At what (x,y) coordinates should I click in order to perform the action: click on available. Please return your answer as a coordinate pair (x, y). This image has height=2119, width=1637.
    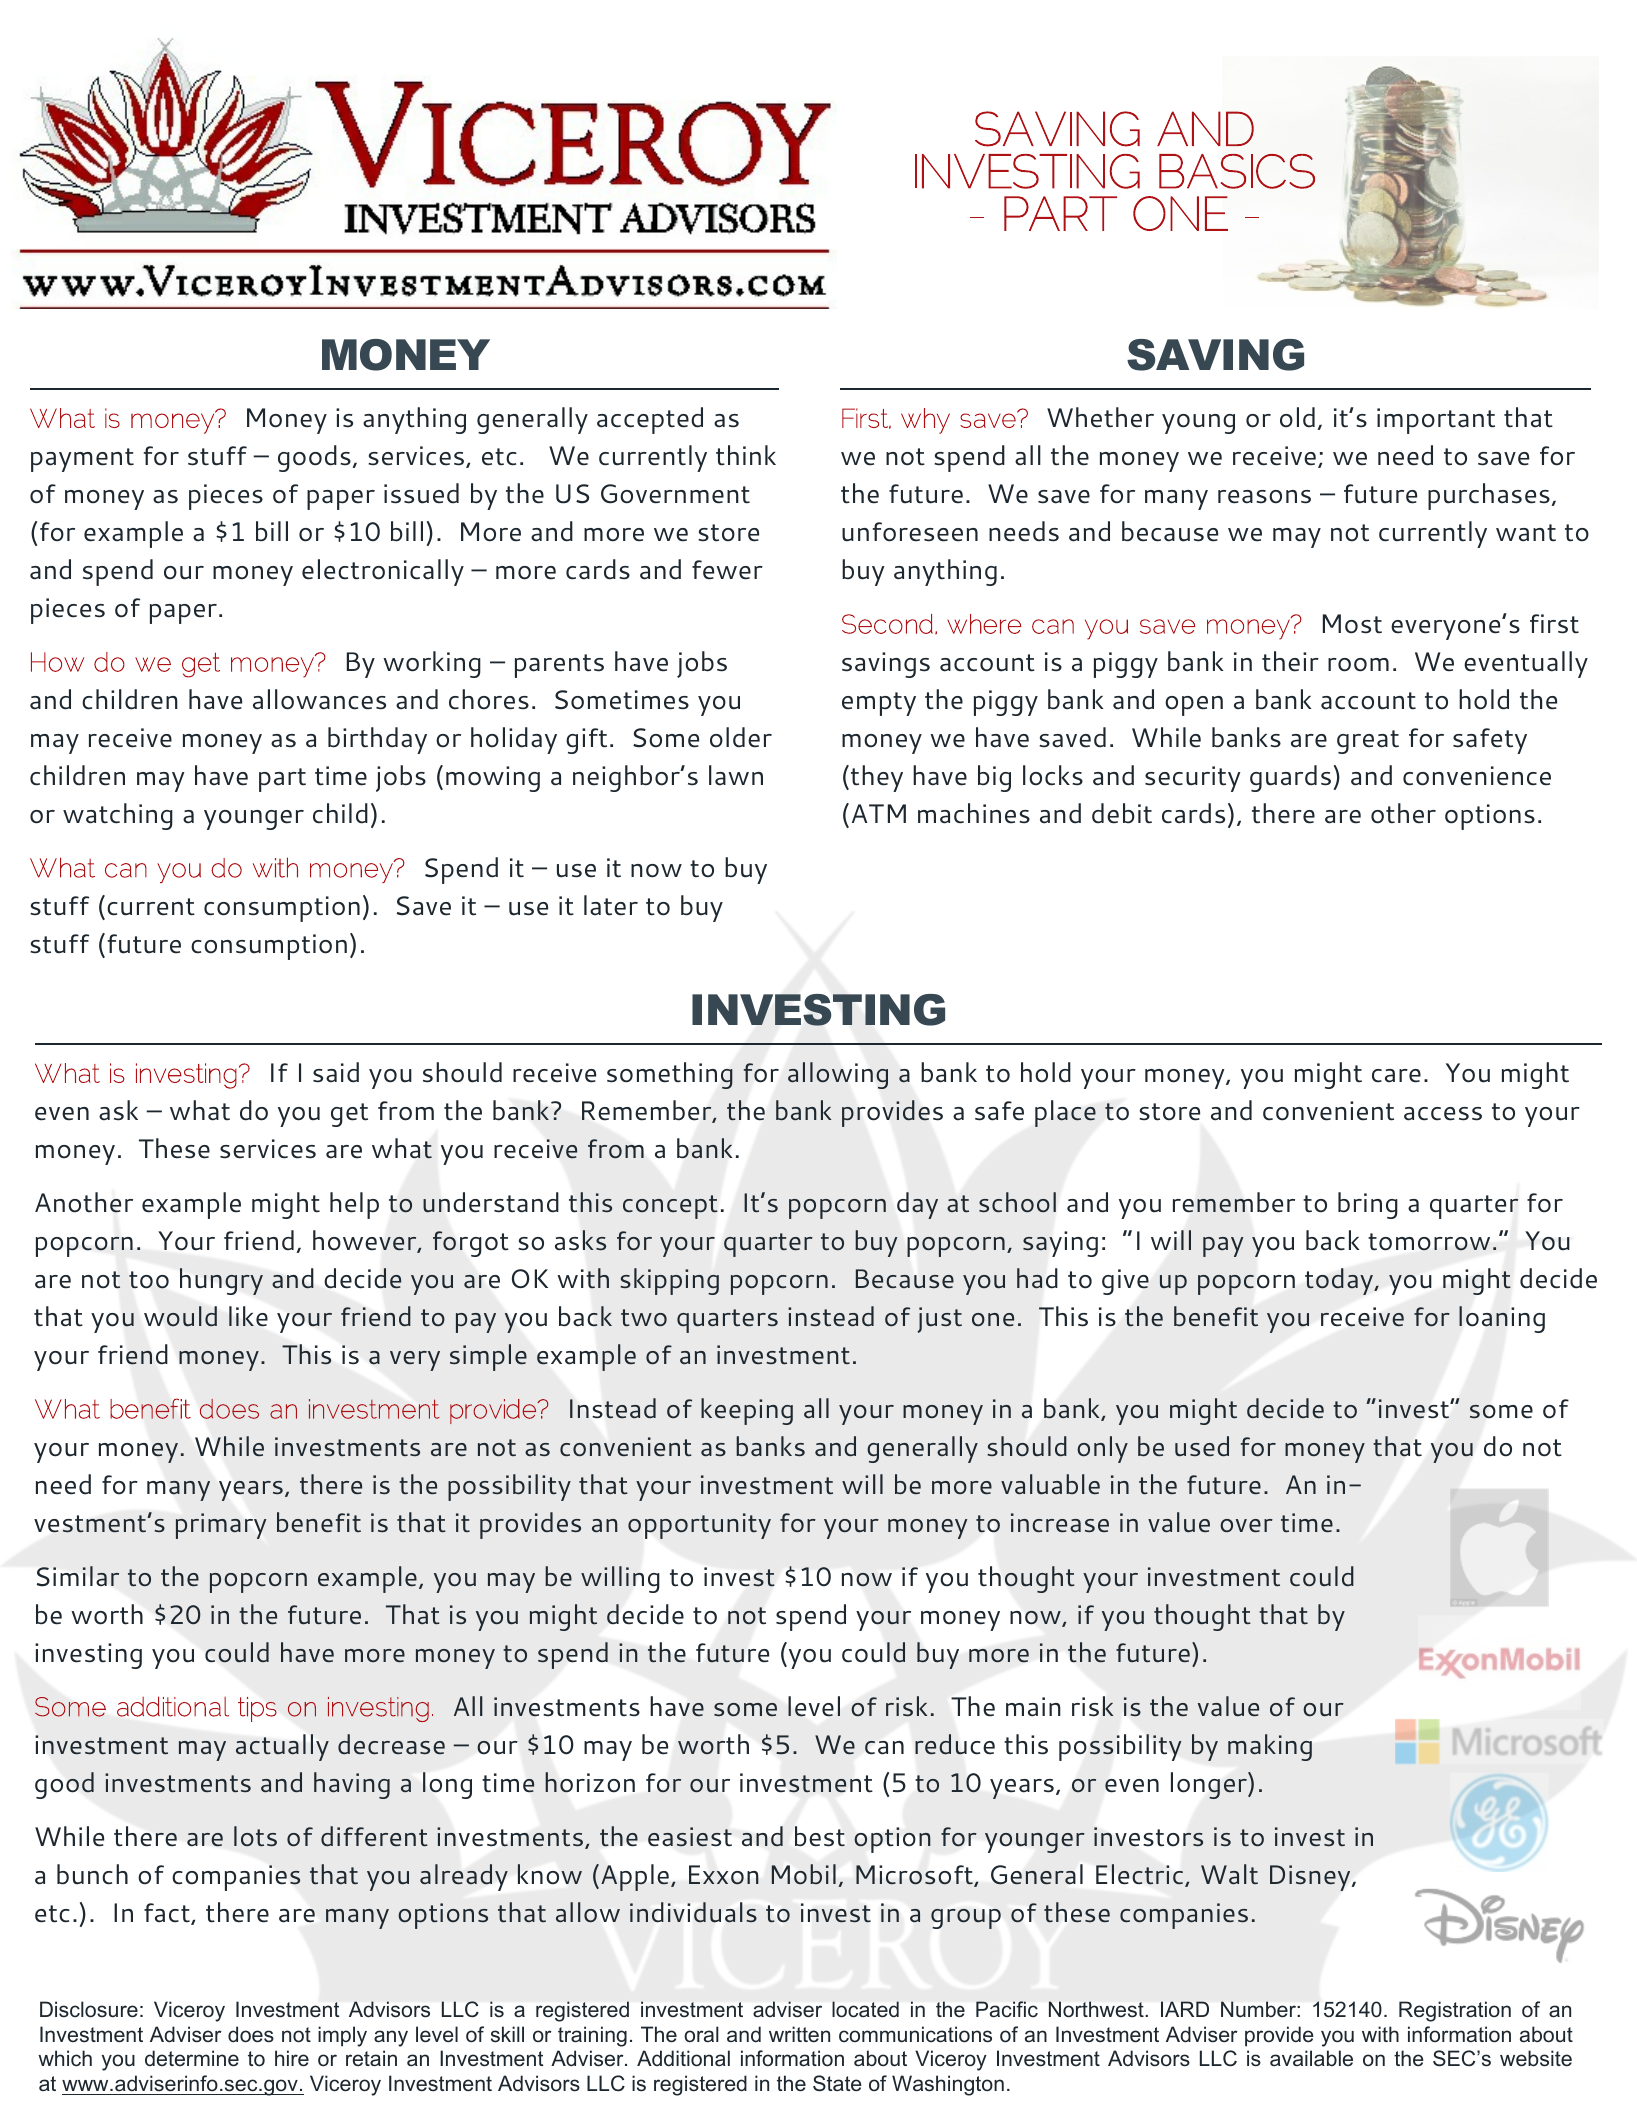
    Looking at the image, I should click on (1311, 2058).
